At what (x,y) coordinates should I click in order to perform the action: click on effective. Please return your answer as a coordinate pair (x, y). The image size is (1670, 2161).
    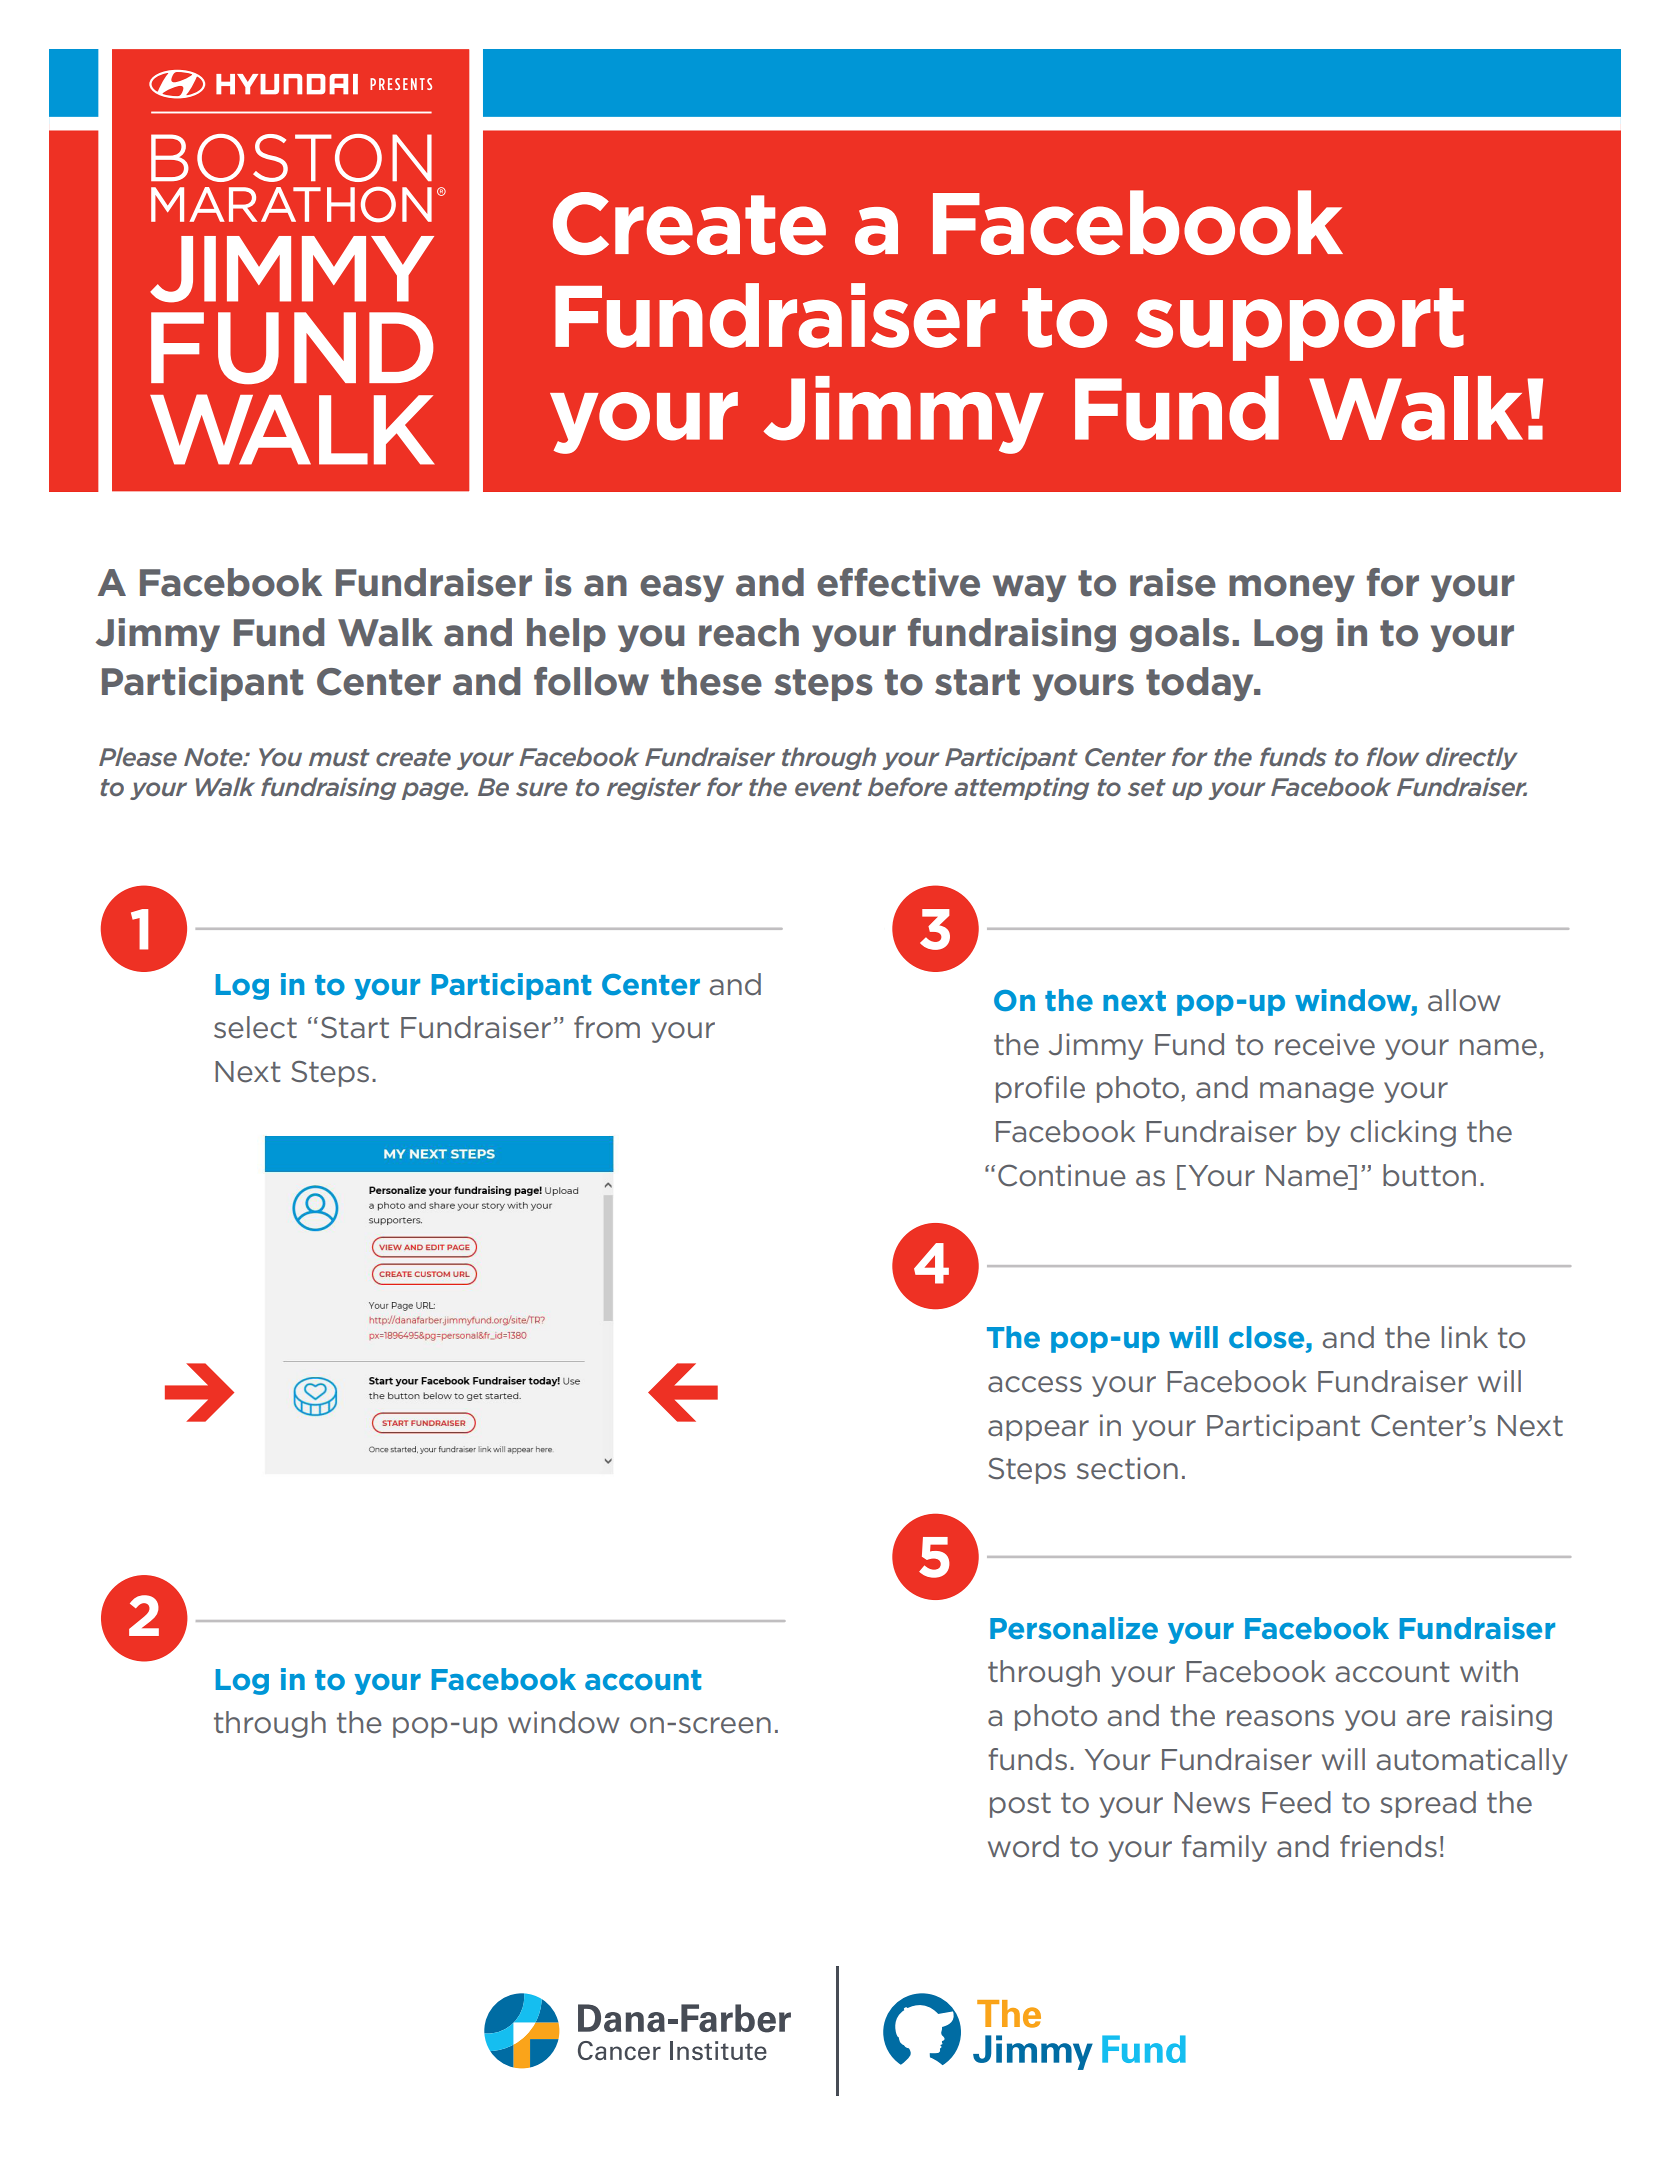
    Looking at the image, I should click on (898, 582).
